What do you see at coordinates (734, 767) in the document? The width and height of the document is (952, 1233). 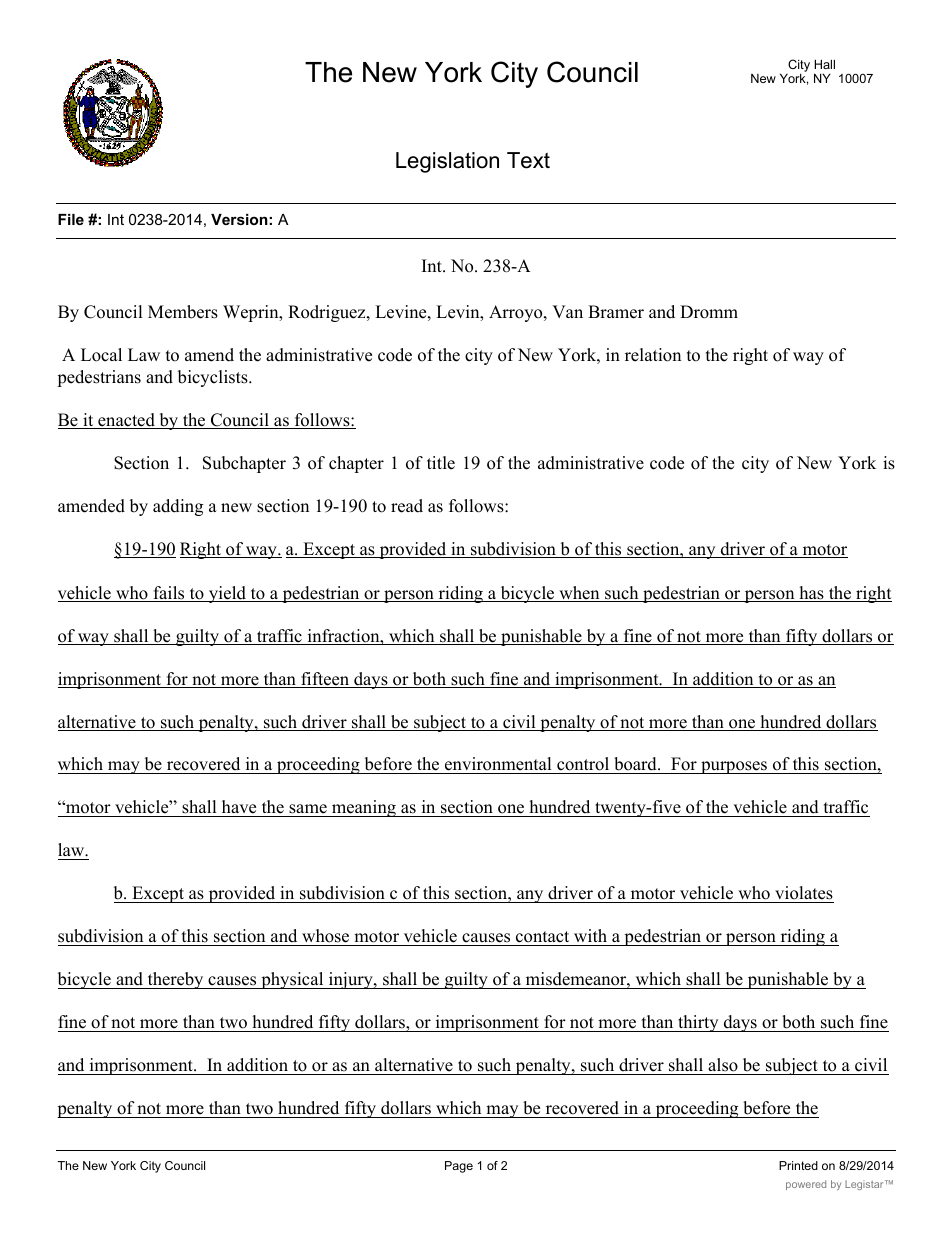 I see `purposes` at bounding box center [734, 767].
